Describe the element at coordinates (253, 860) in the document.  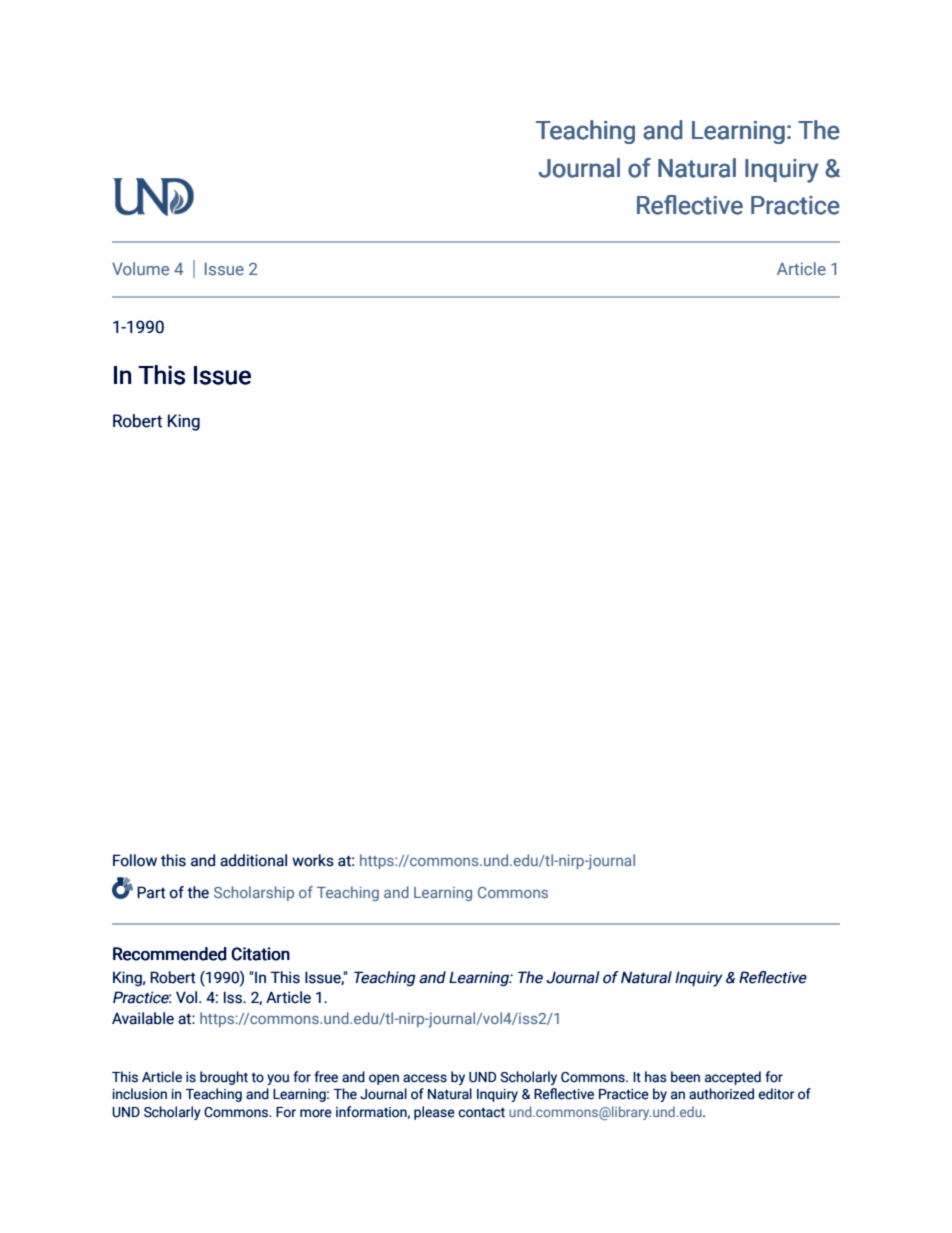
I see `additional` at that location.
